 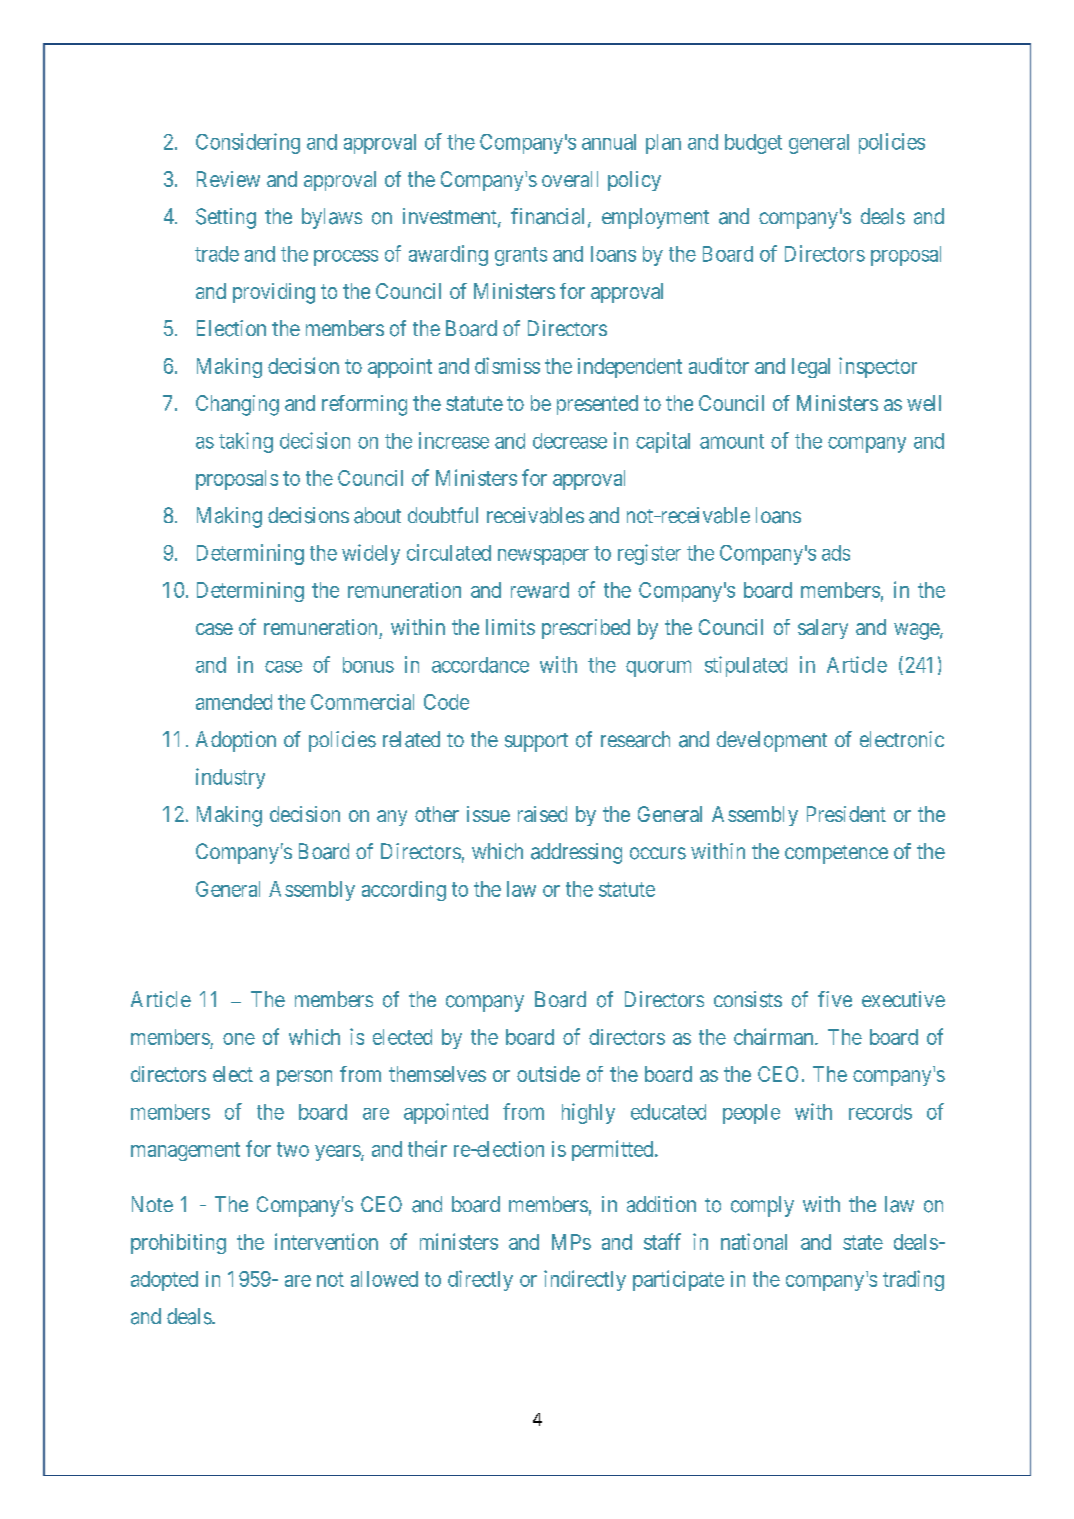 What do you see at coordinates (178, 1244) in the page?
I see `prohibiting` at bounding box center [178, 1244].
